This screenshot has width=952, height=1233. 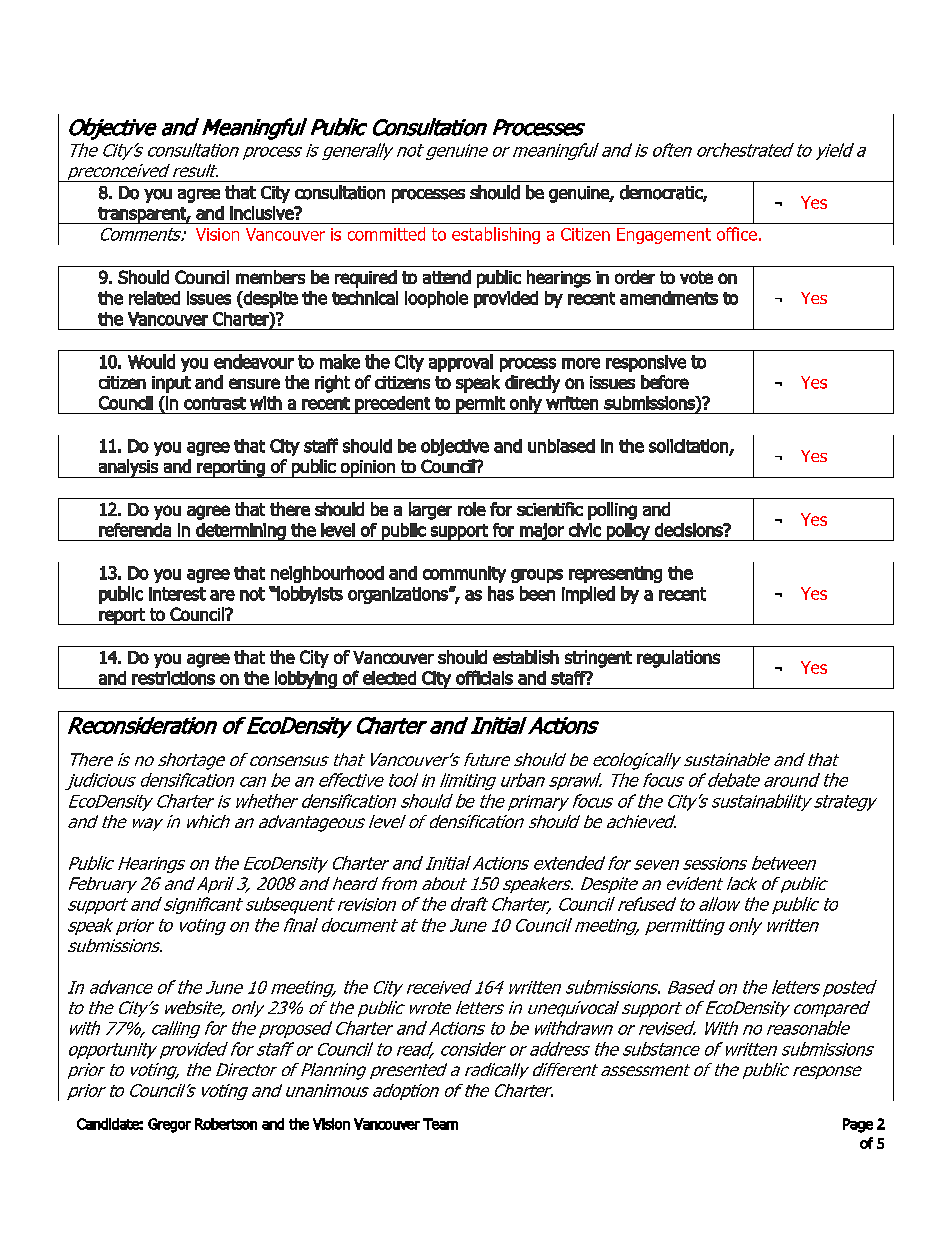 I want to click on office, so click(x=737, y=234).
